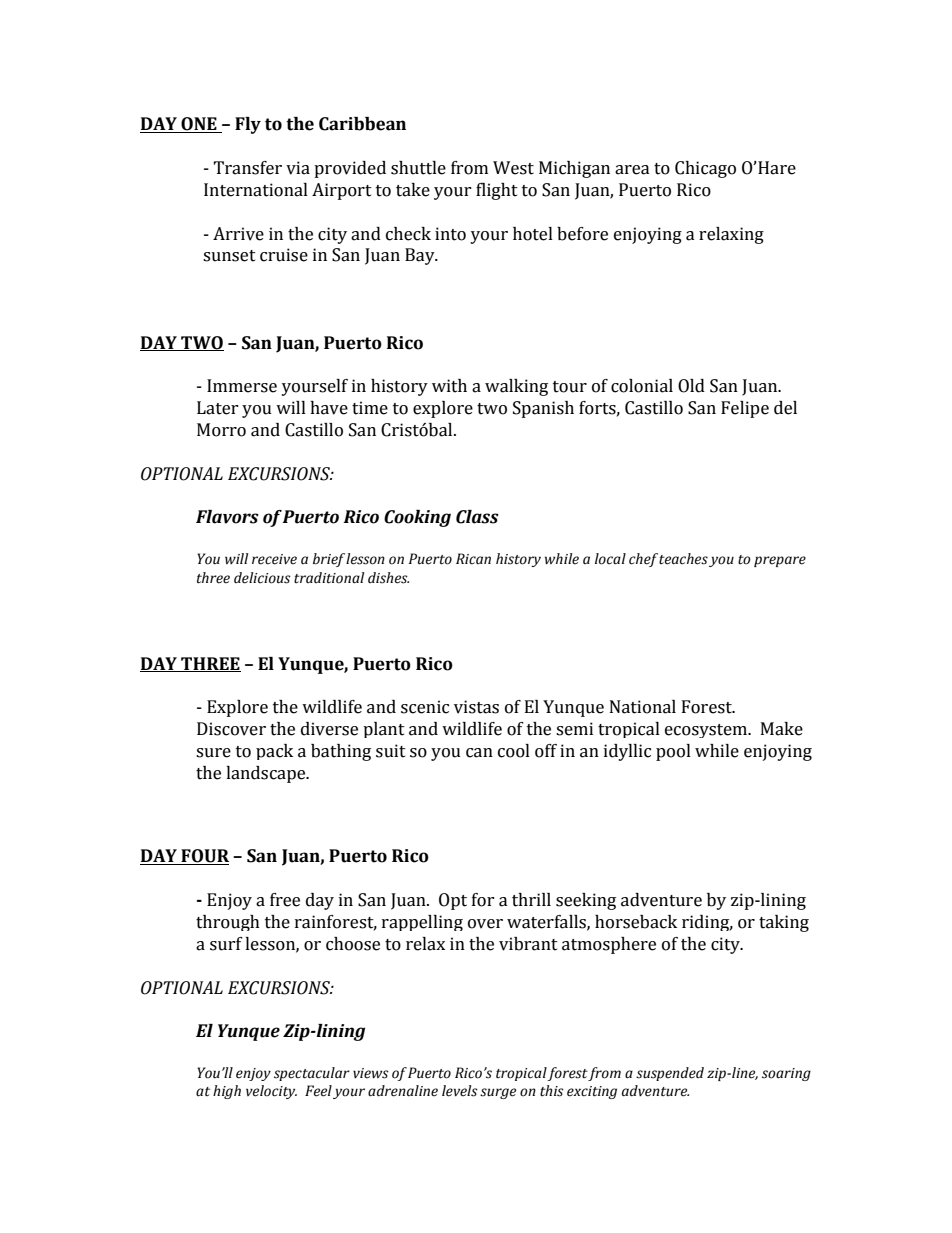 The width and height of the screenshot is (952, 1233). I want to click on Old, so click(691, 386).
